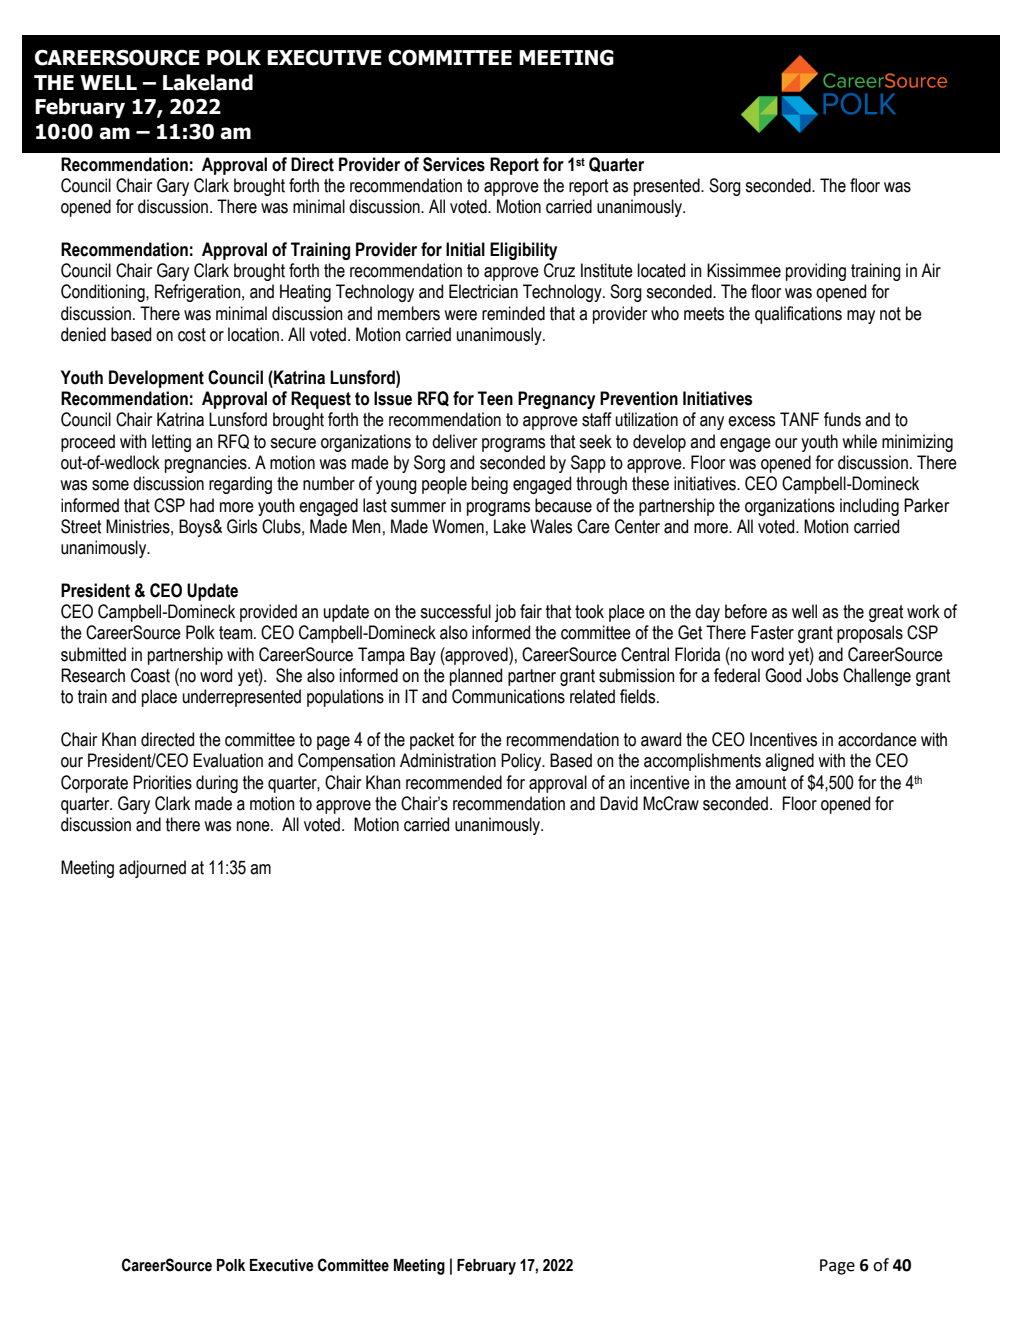  What do you see at coordinates (490, 485) in the page?
I see `being` at bounding box center [490, 485].
